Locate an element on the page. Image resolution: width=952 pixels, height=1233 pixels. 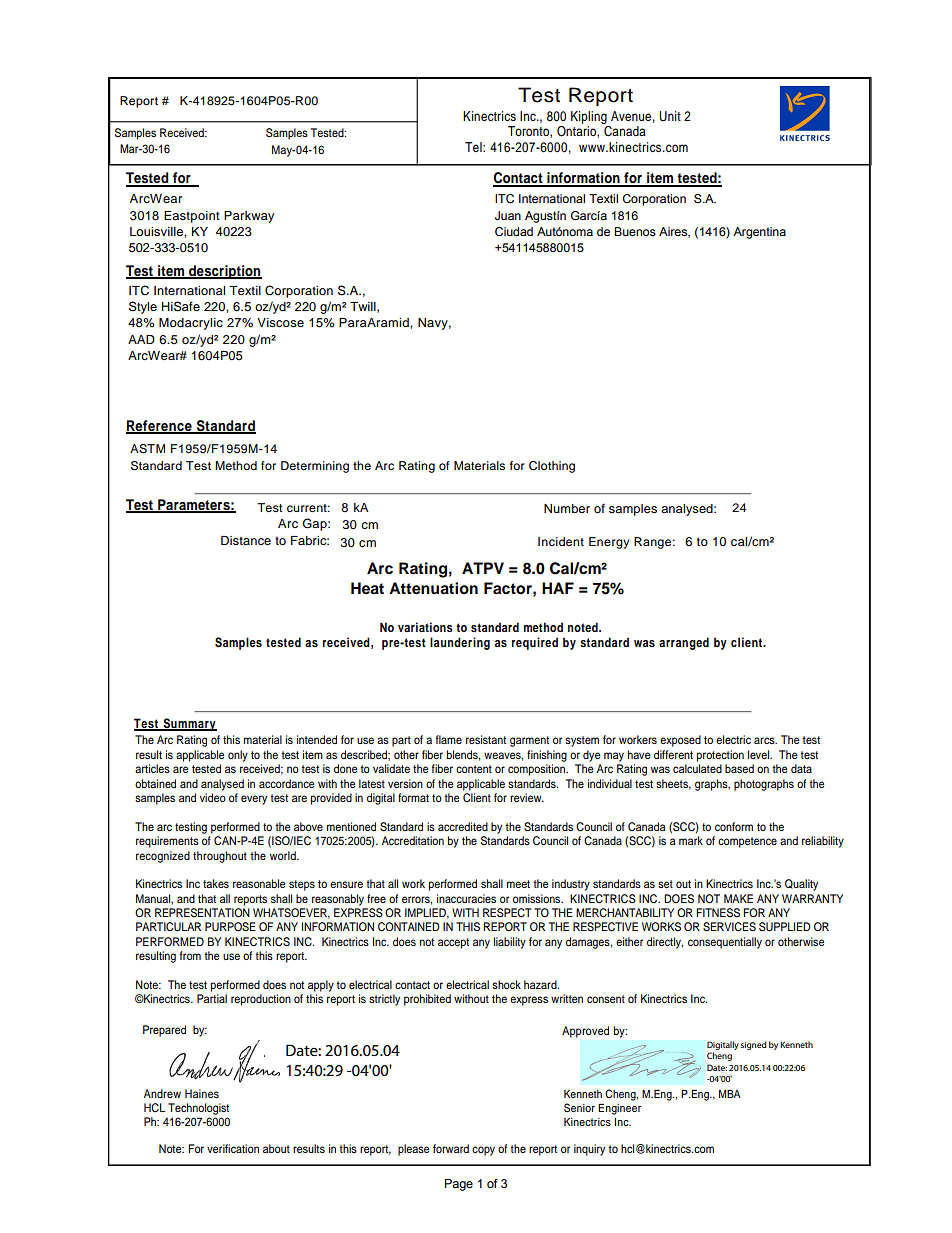
Tel is located at coordinates (474, 147).
